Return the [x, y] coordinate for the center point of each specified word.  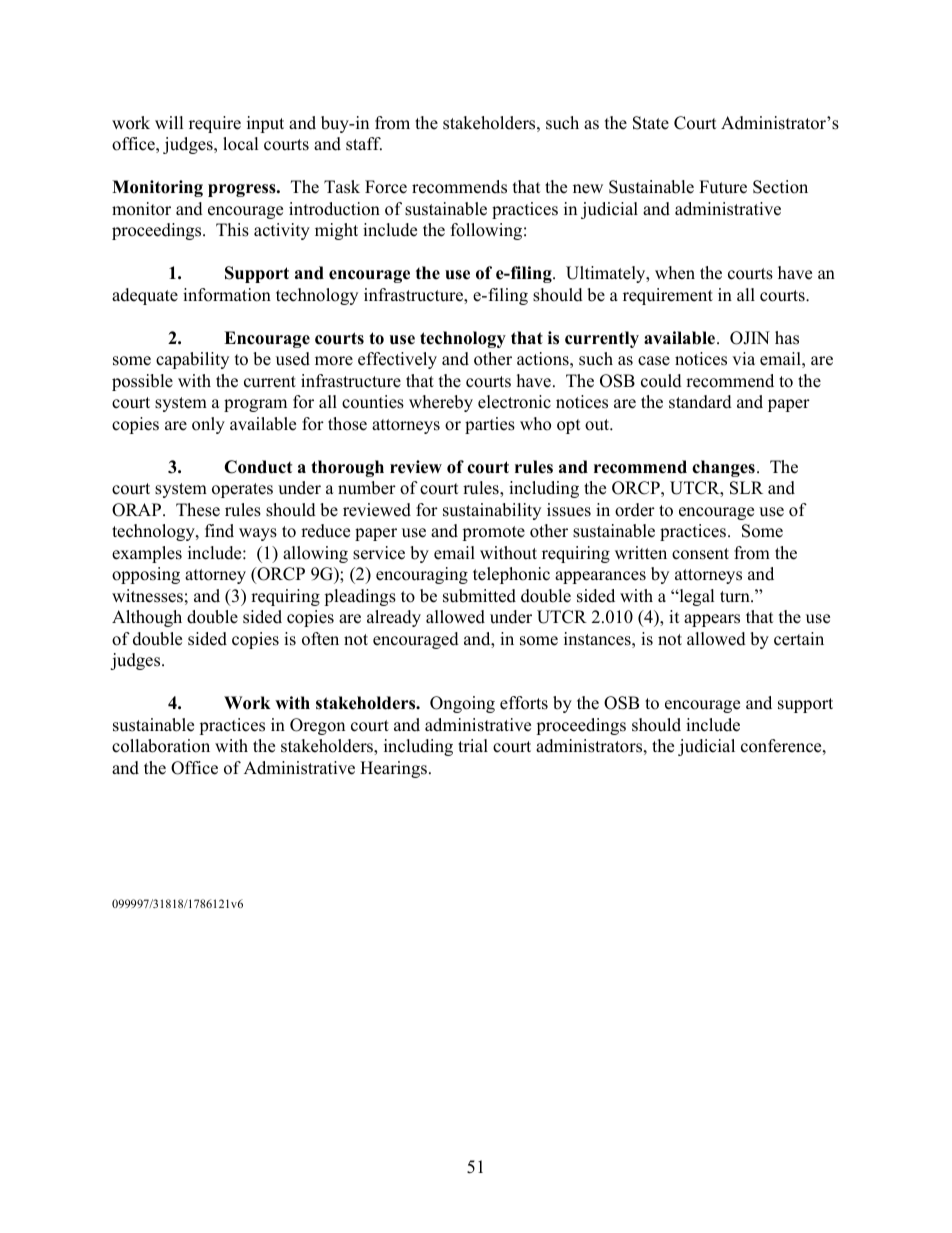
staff [364, 144]
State [651, 123]
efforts [524, 703]
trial [473, 745]
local [241, 144]
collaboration [161, 746]
